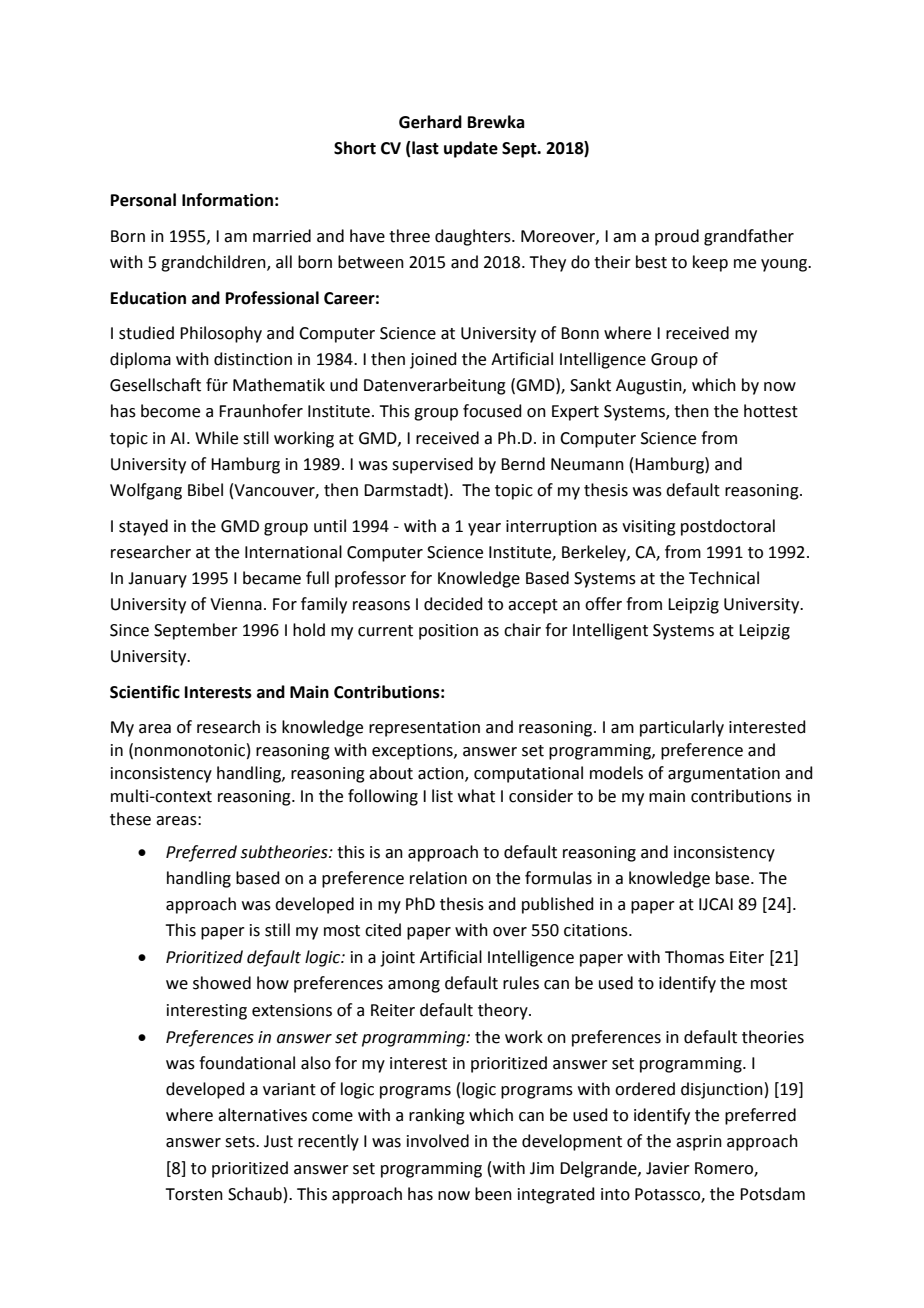  Describe the element at coordinates (442, 796) in the page. I see `list` at that location.
